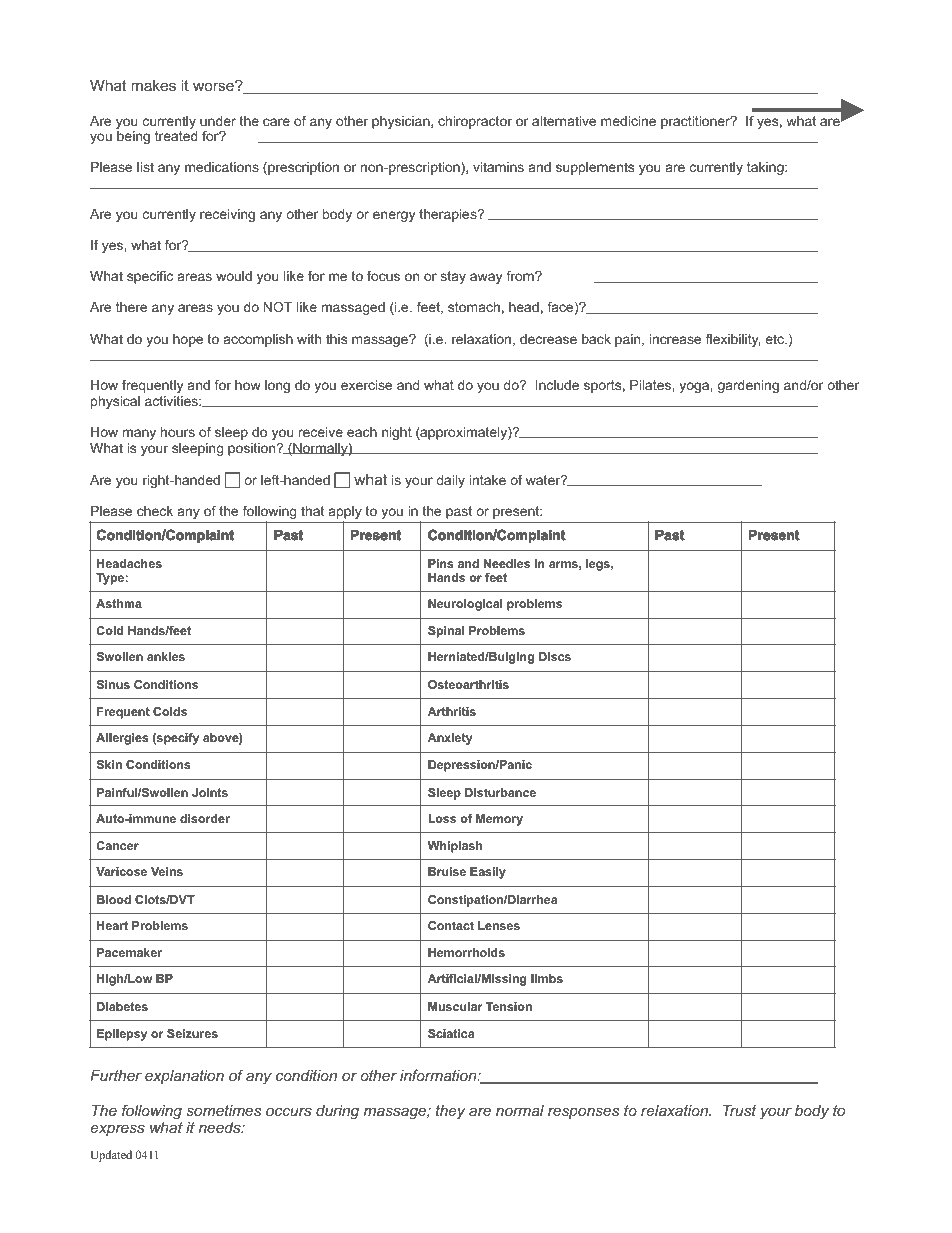  What do you see at coordinates (176, 136) in the document?
I see `treated` at bounding box center [176, 136].
